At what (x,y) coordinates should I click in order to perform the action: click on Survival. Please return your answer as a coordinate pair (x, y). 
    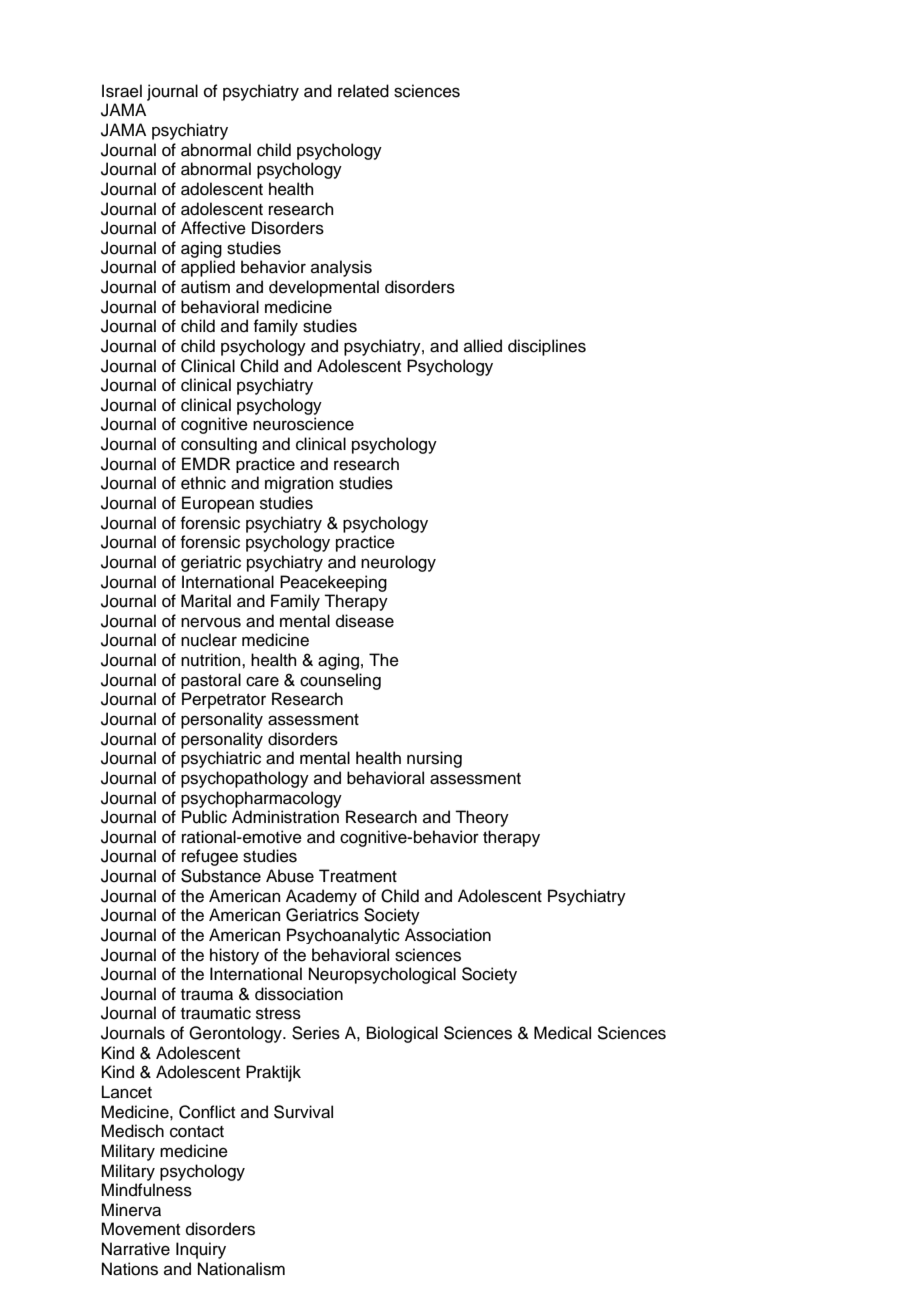
    Looking at the image, I should click on (303, 1112).
